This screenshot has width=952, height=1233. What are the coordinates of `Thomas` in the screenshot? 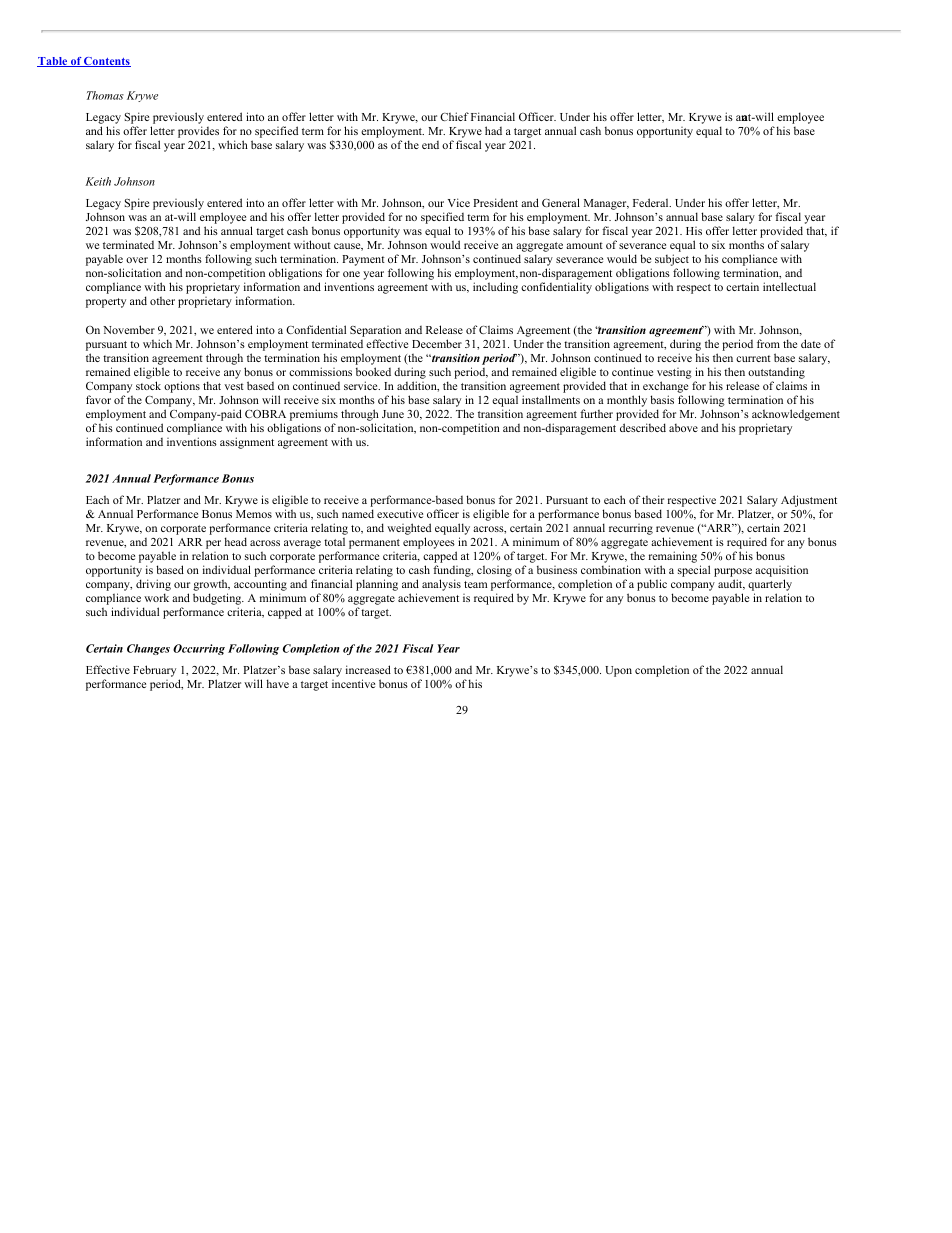 It's located at (105, 95).
